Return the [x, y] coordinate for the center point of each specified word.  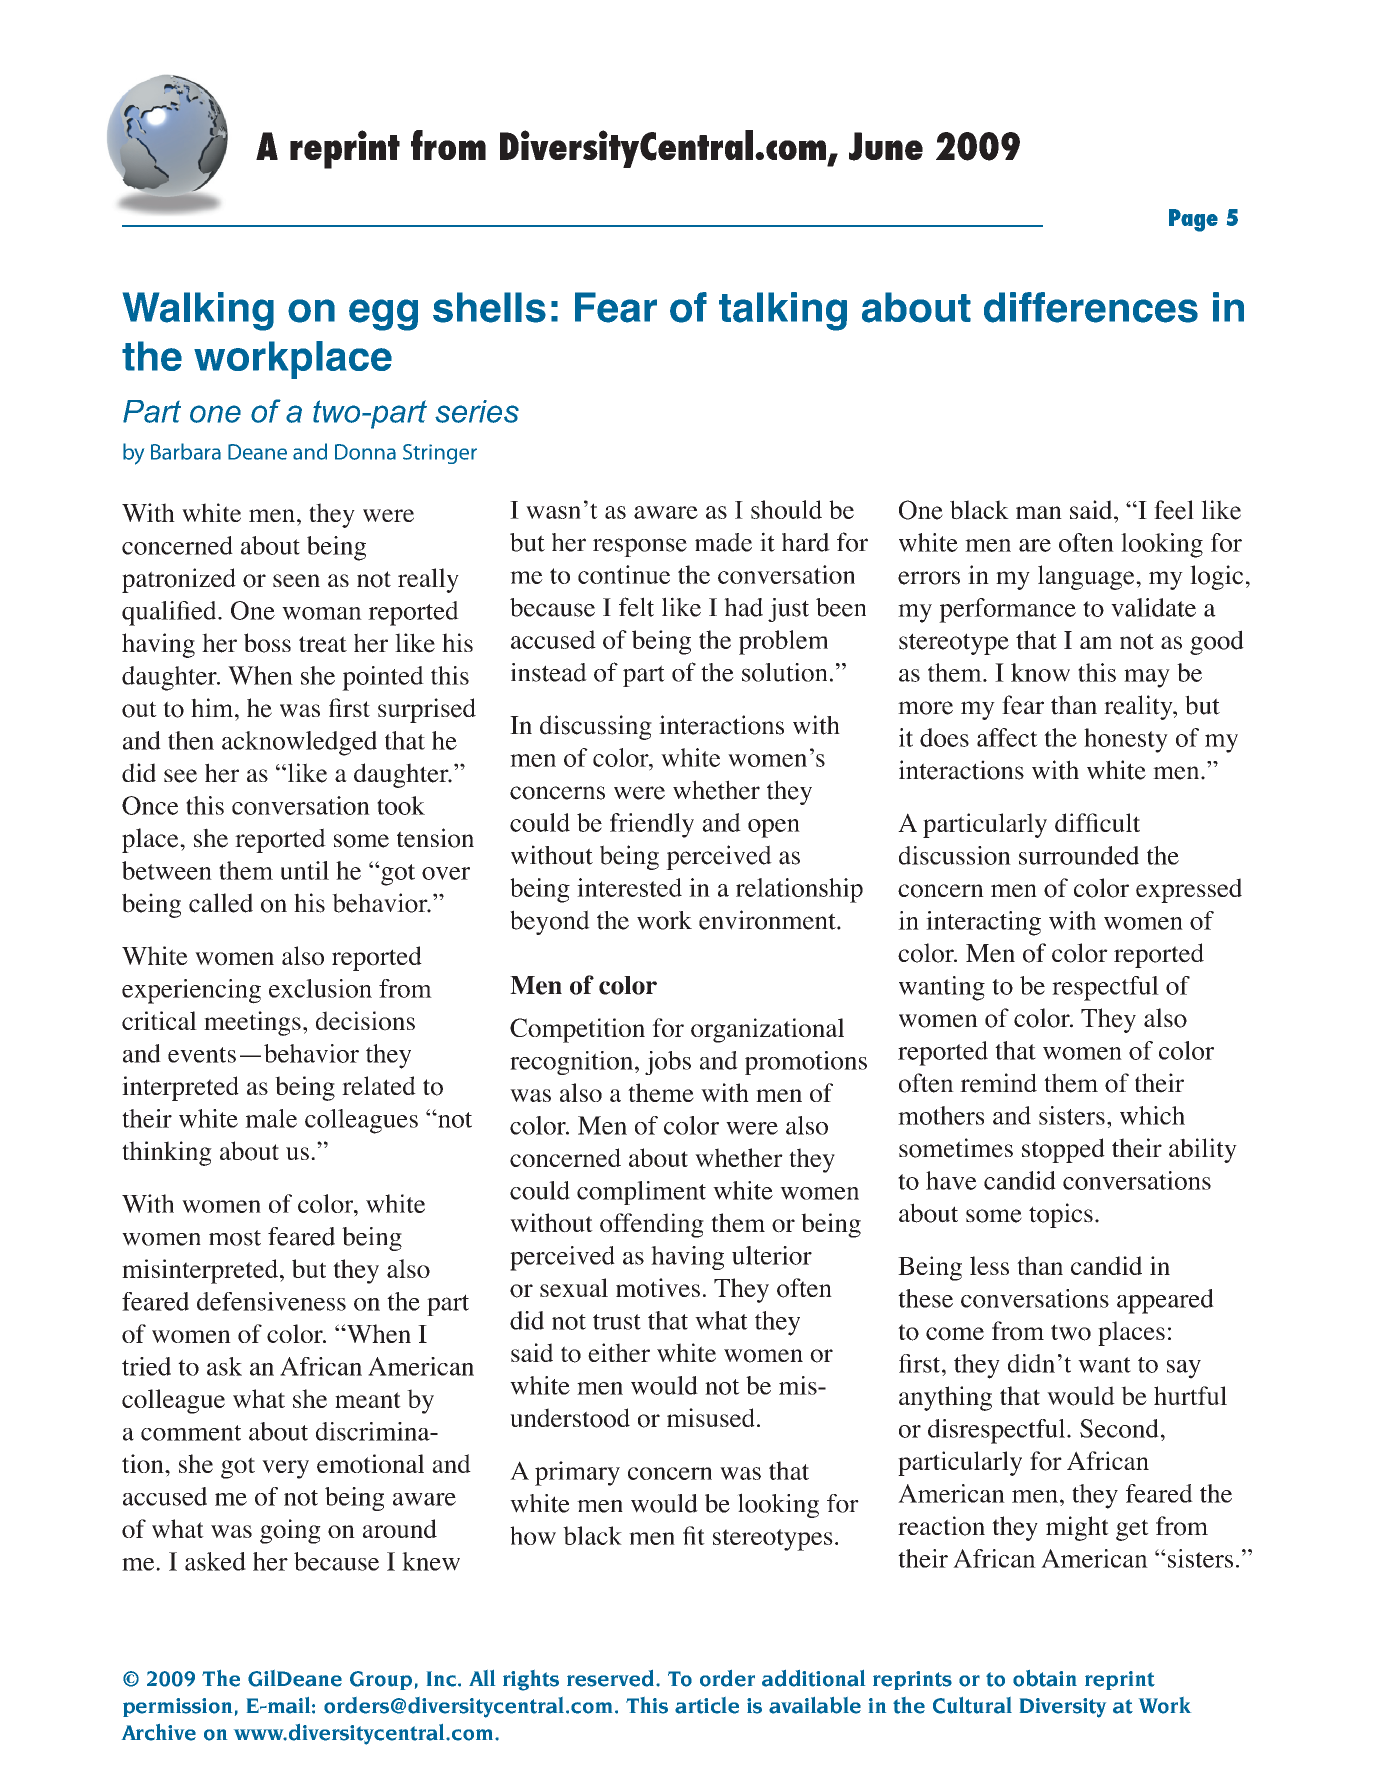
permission [177, 1707]
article [707, 1705]
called [221, 903]
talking [783, 311]
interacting [983, 923]
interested [629, 887]
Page [1193, 220]
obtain [1045, 1678]
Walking [198, 311]
